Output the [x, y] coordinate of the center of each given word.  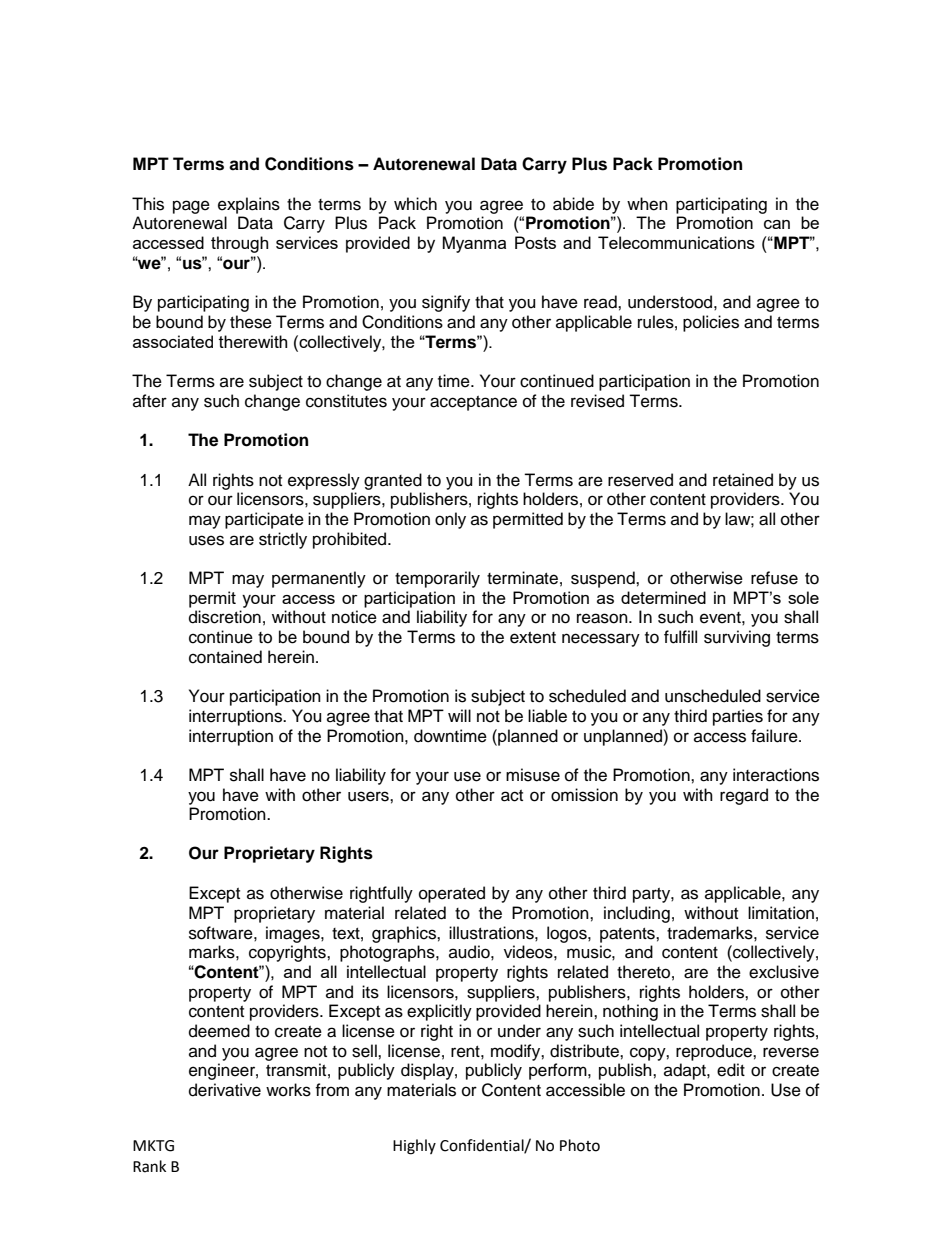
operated [452, 894]
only [450, 520]
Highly [414, 1147]
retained [743, 480]
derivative [225, 1090]
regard [744, 796]
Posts [535, 242]
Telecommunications [676, 242]
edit [731, 1070]
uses [206, 540]
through [239, 244]
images [294, 934]
